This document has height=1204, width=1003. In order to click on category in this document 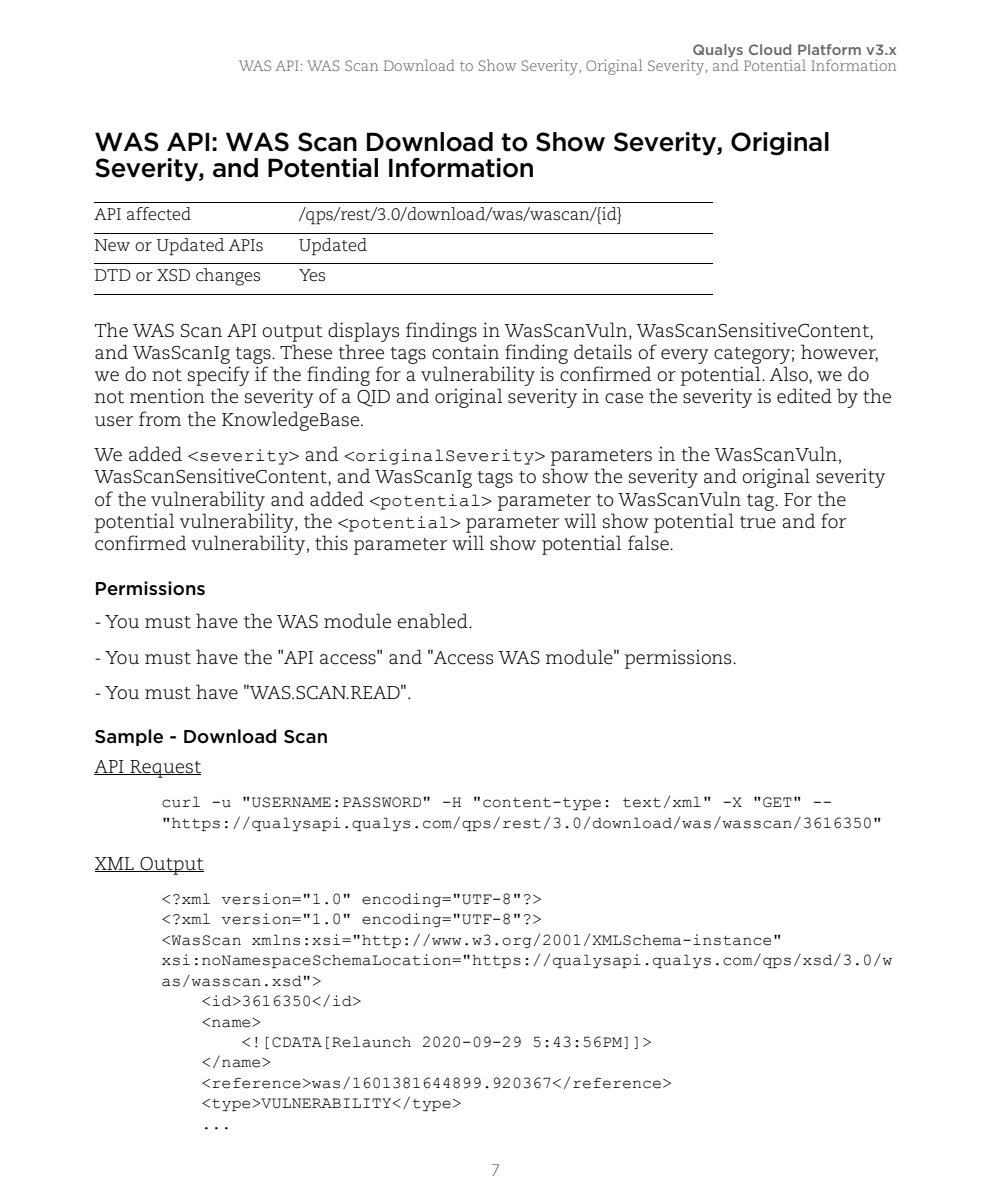, I will do `click(752, 355)`.
